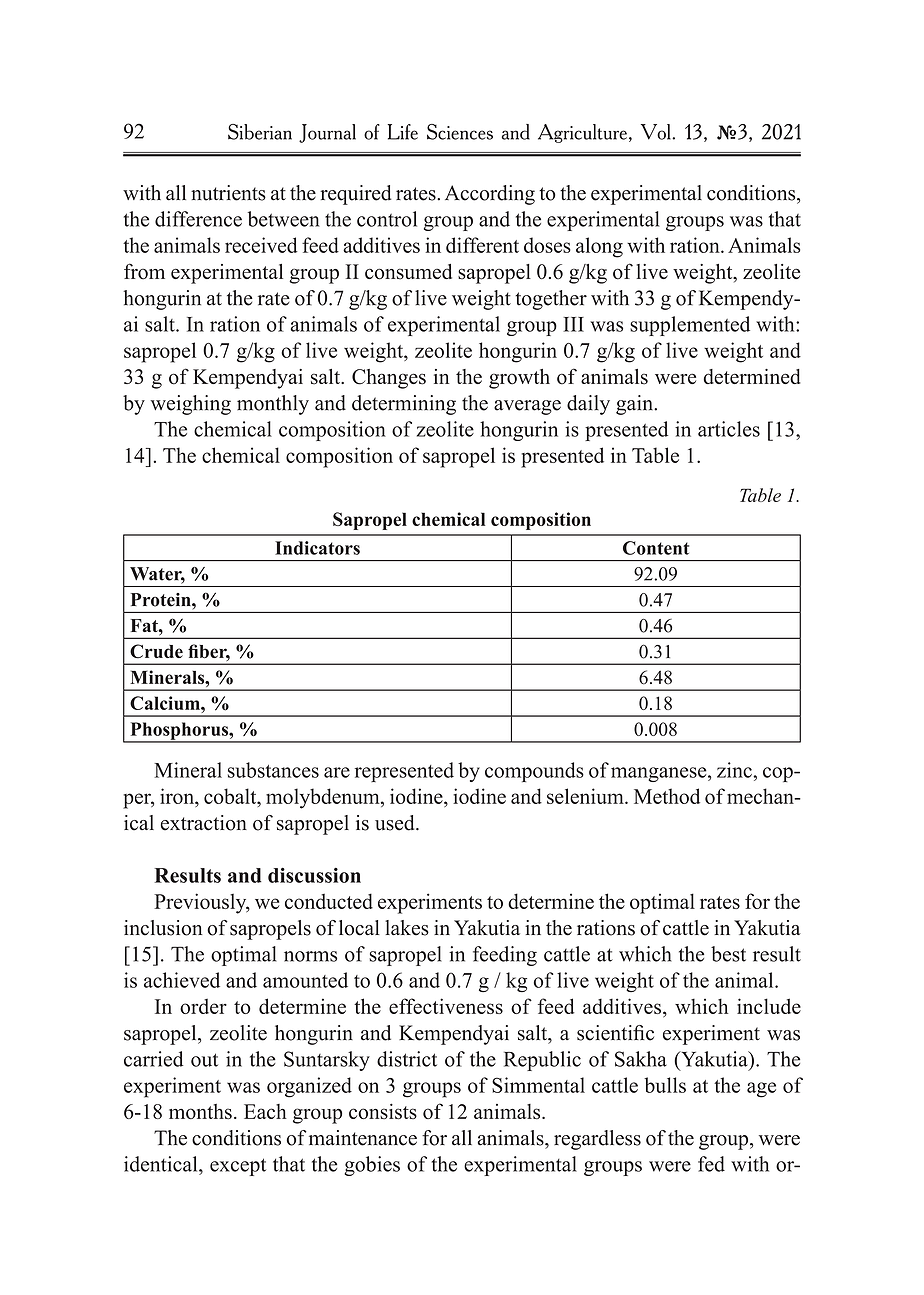 The height and width of the screenshot is (1295, 924). Describe the element at coordinates (657, 132) in the screenshot. I see `Vol` at that location.
